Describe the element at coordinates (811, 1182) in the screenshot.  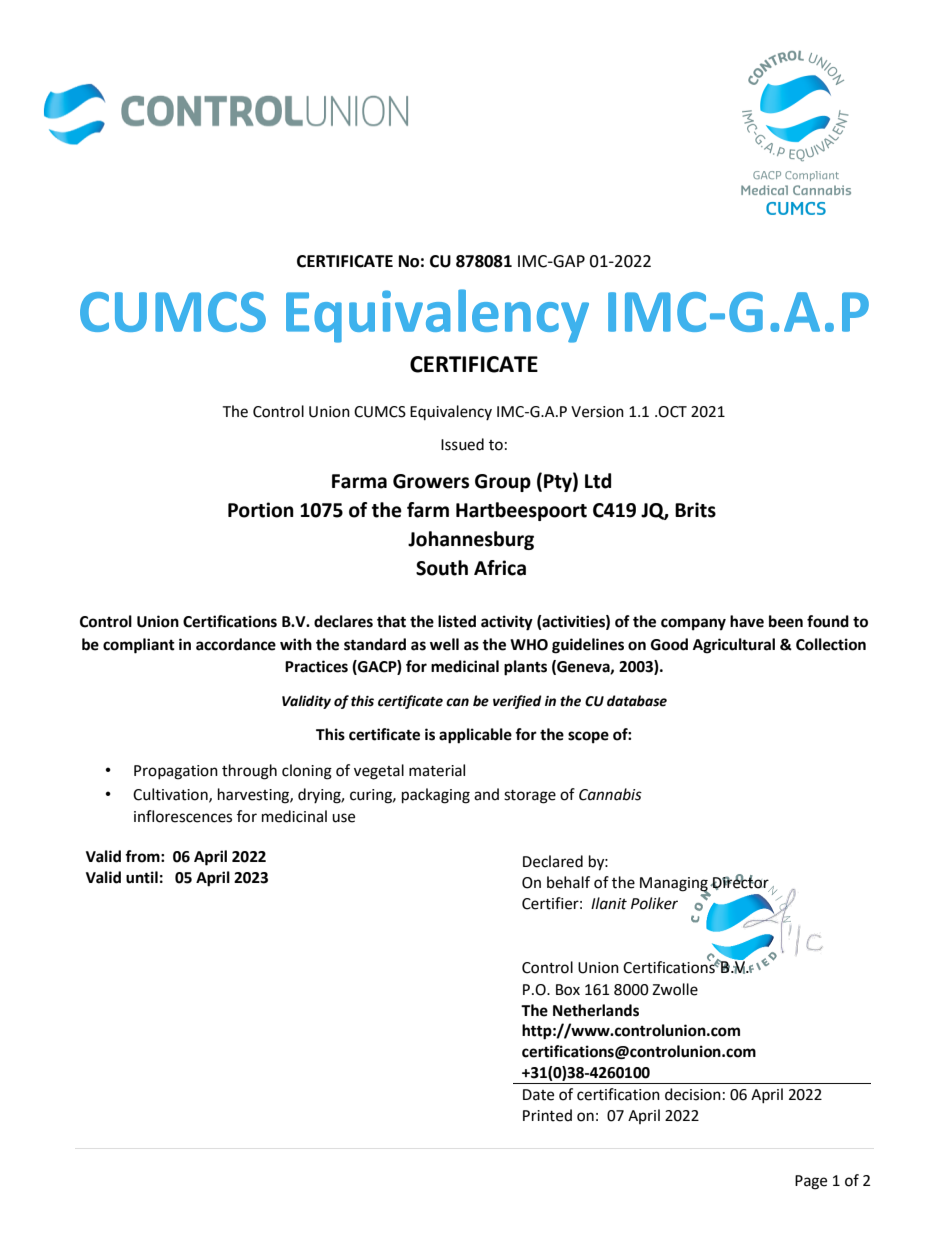
I see `Page` at that location.
